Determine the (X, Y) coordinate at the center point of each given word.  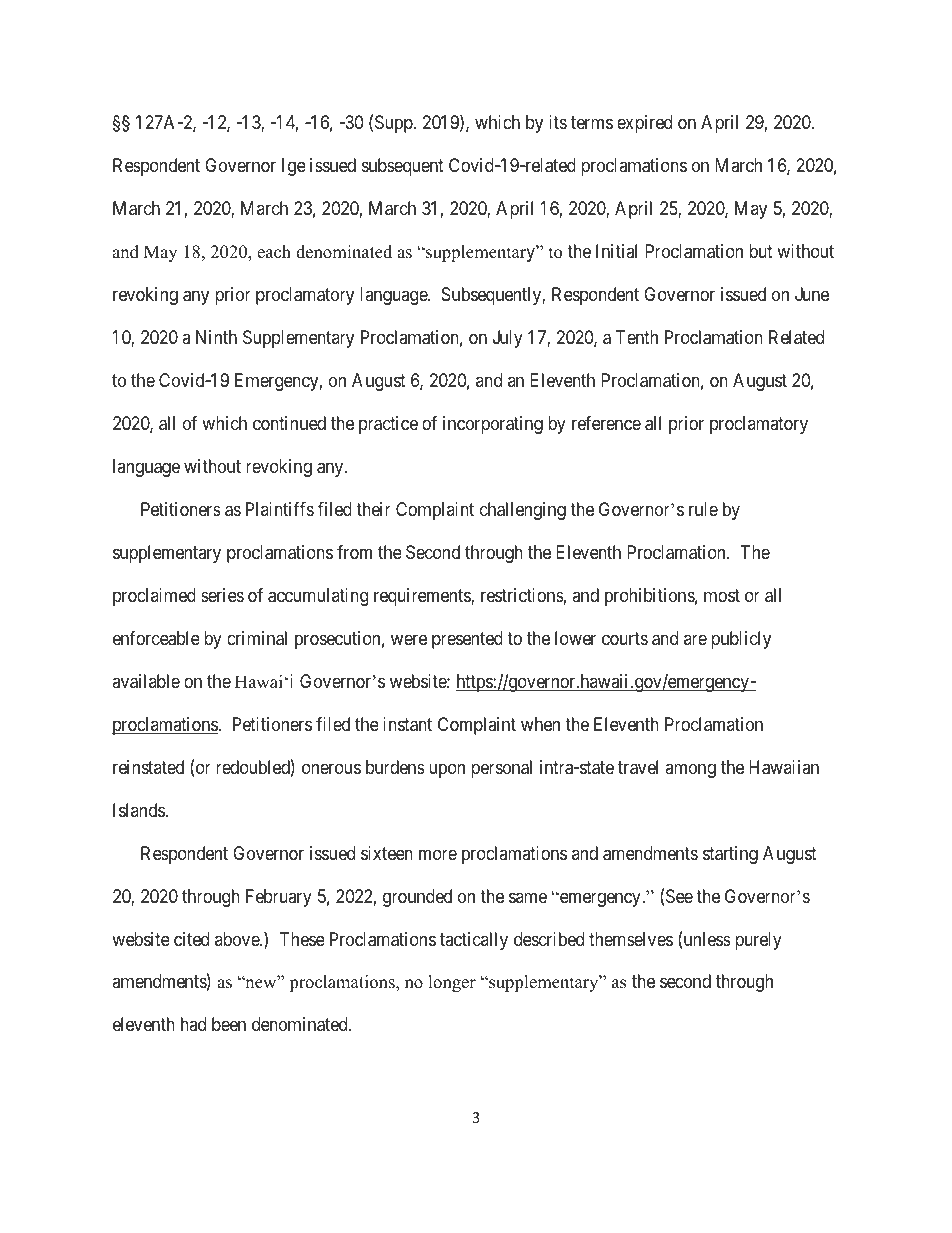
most (722, 595)
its (558, 122)
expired (644, 124)
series (222, 595)
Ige (294, 167)
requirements (423, 597)
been (229, 1024)
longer (452, 983)
